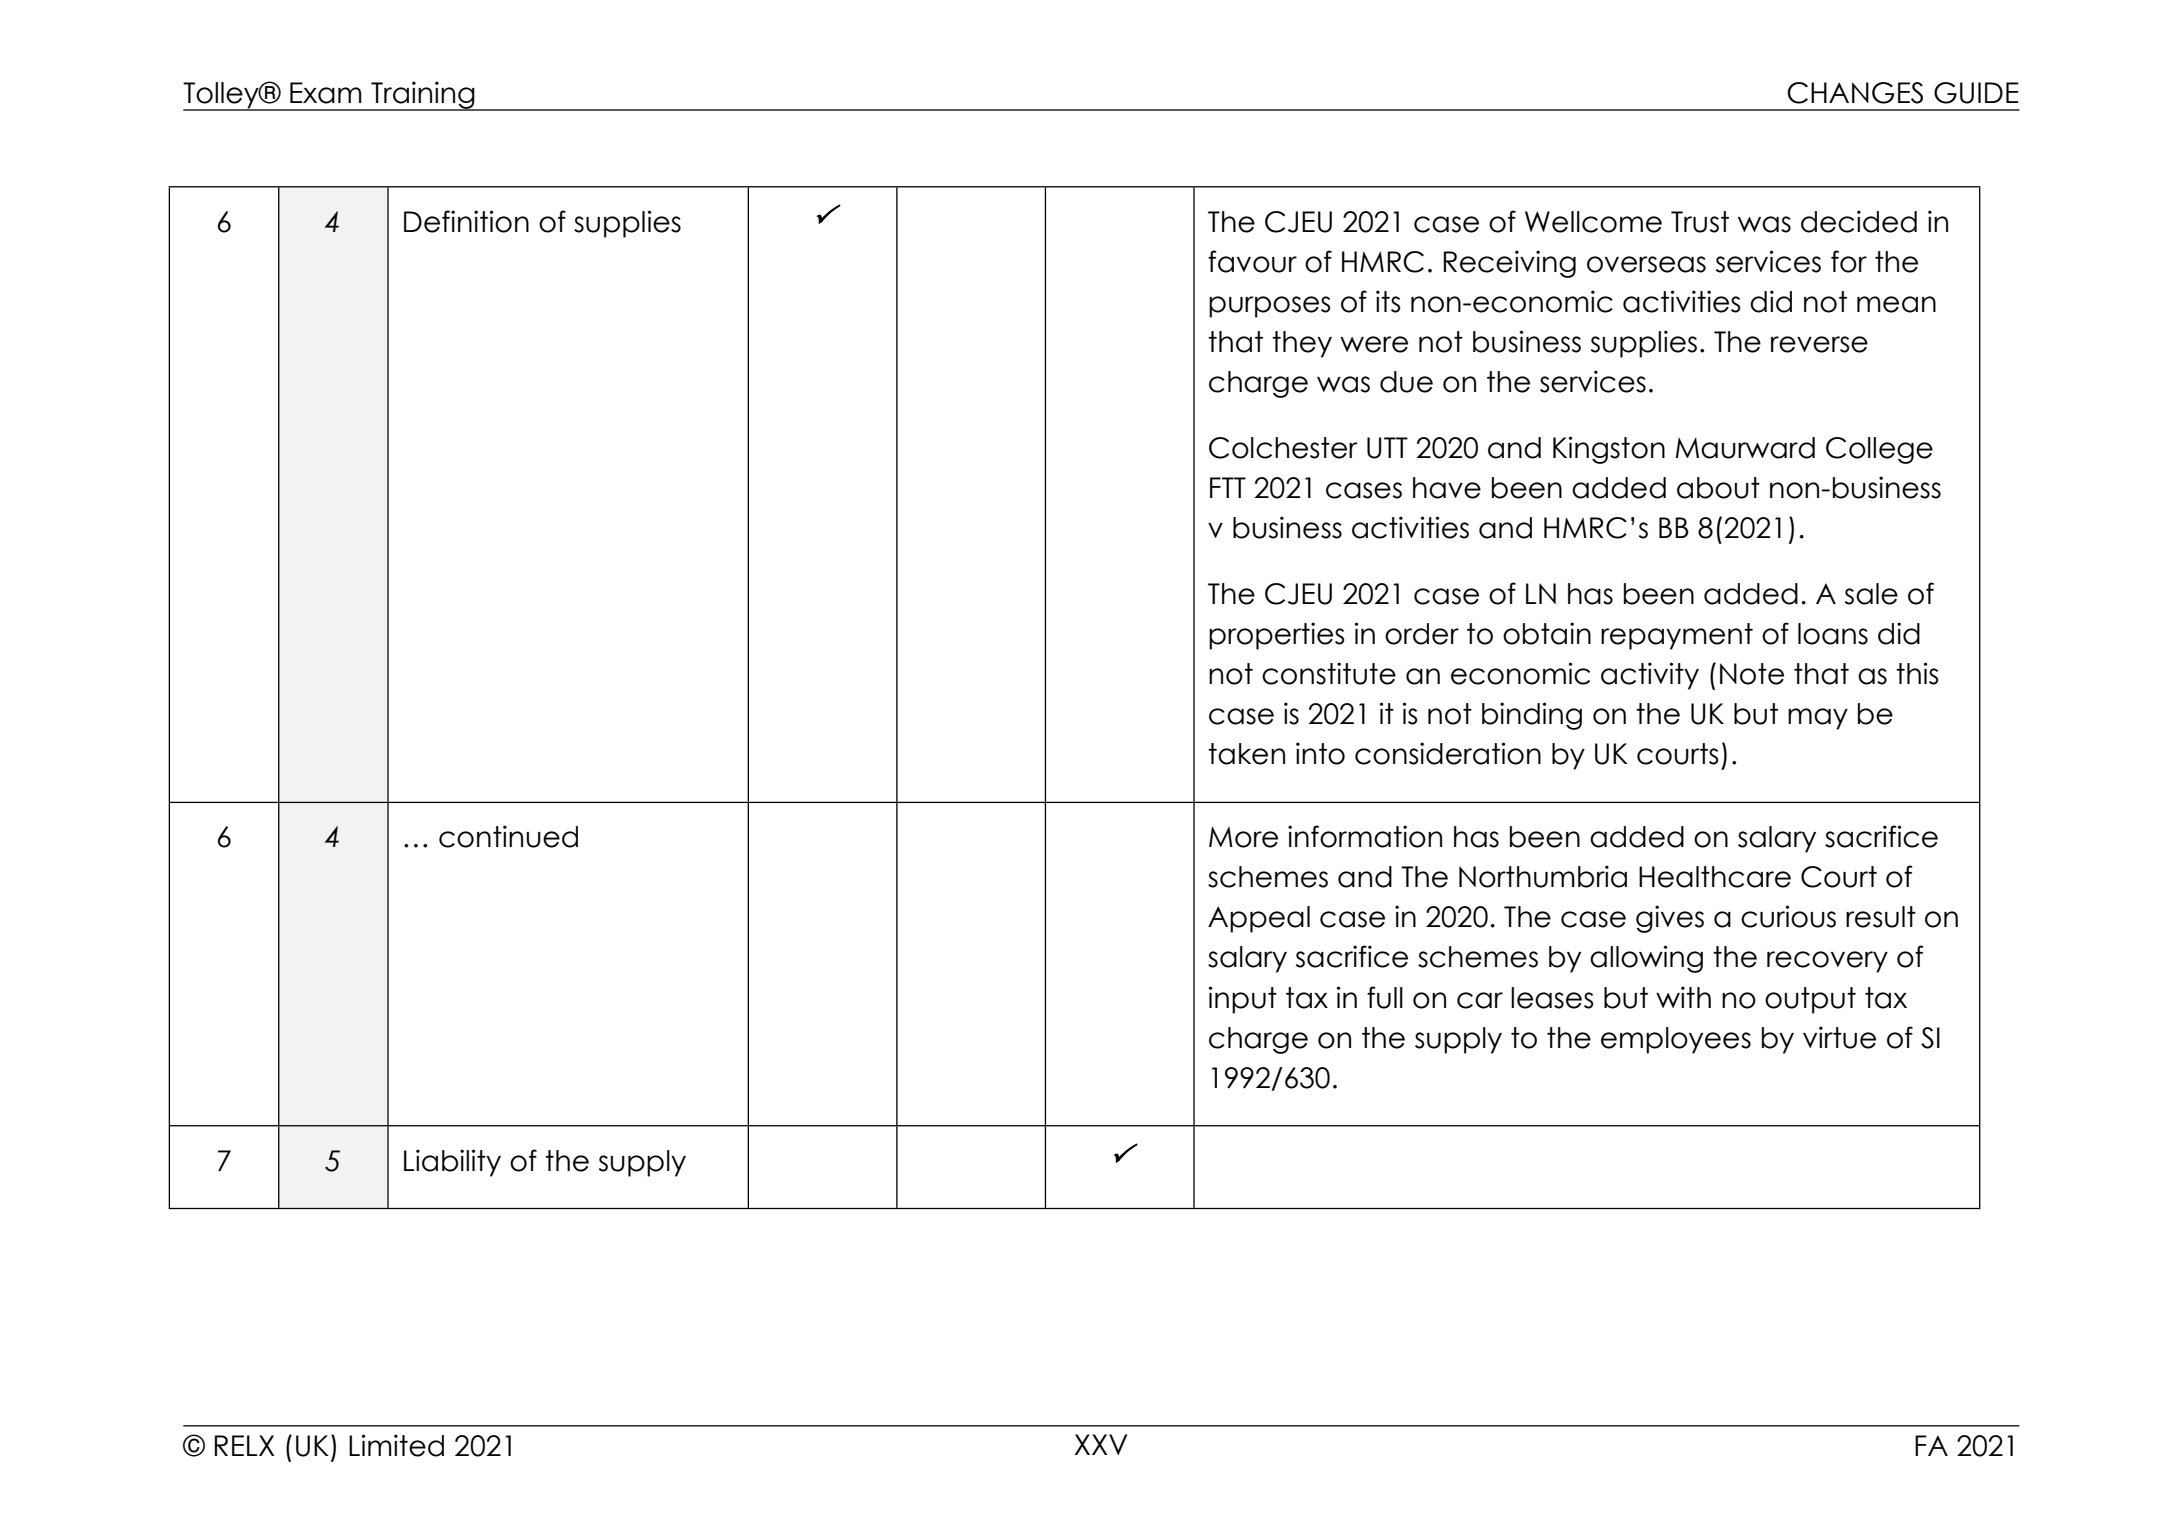 The height and width of the image is (1539, 2177). I want to click on may, so click(1818, 719).
